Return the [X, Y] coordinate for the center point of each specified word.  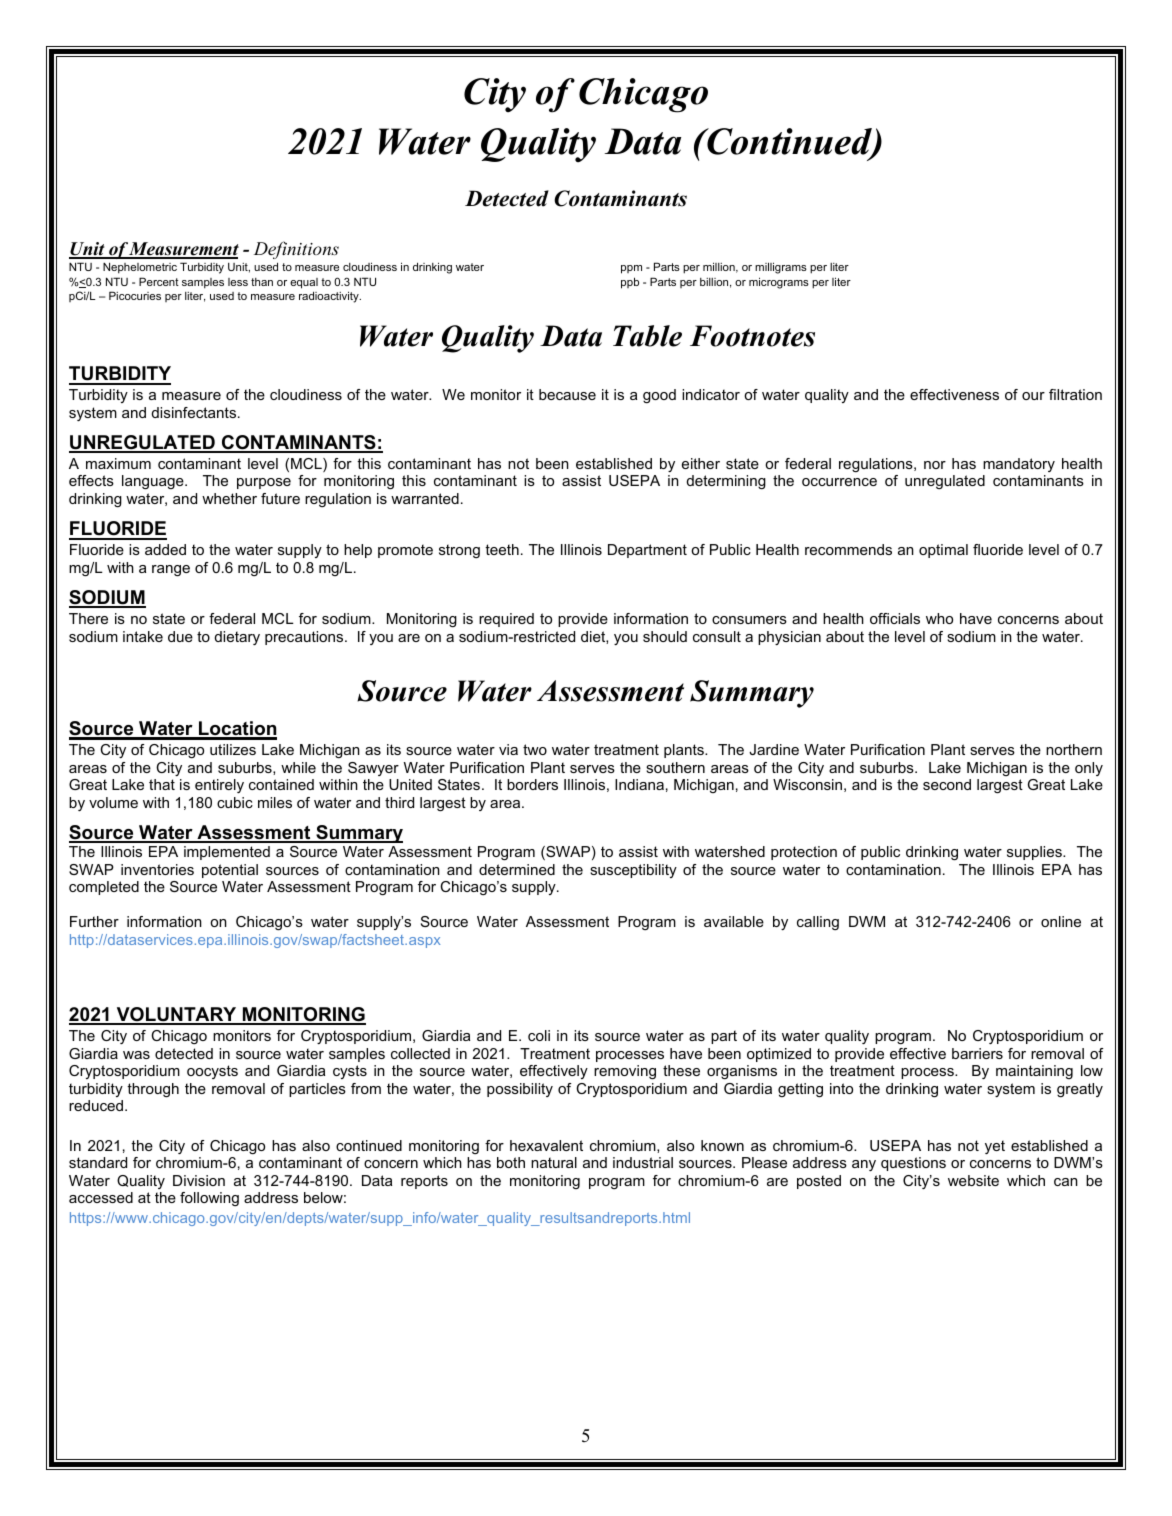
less [238, 282]
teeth [502, 549]
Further [94, 921]
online [1061, 921]
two [535, 749]
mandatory [1019, 465]
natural [554, 1162]
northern [1074, 749]
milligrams [781, 268]
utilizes [233, 749]
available [734, 921]
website [973, 1180]
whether [229, 498]
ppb [630, 283]
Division [199, 1180]
